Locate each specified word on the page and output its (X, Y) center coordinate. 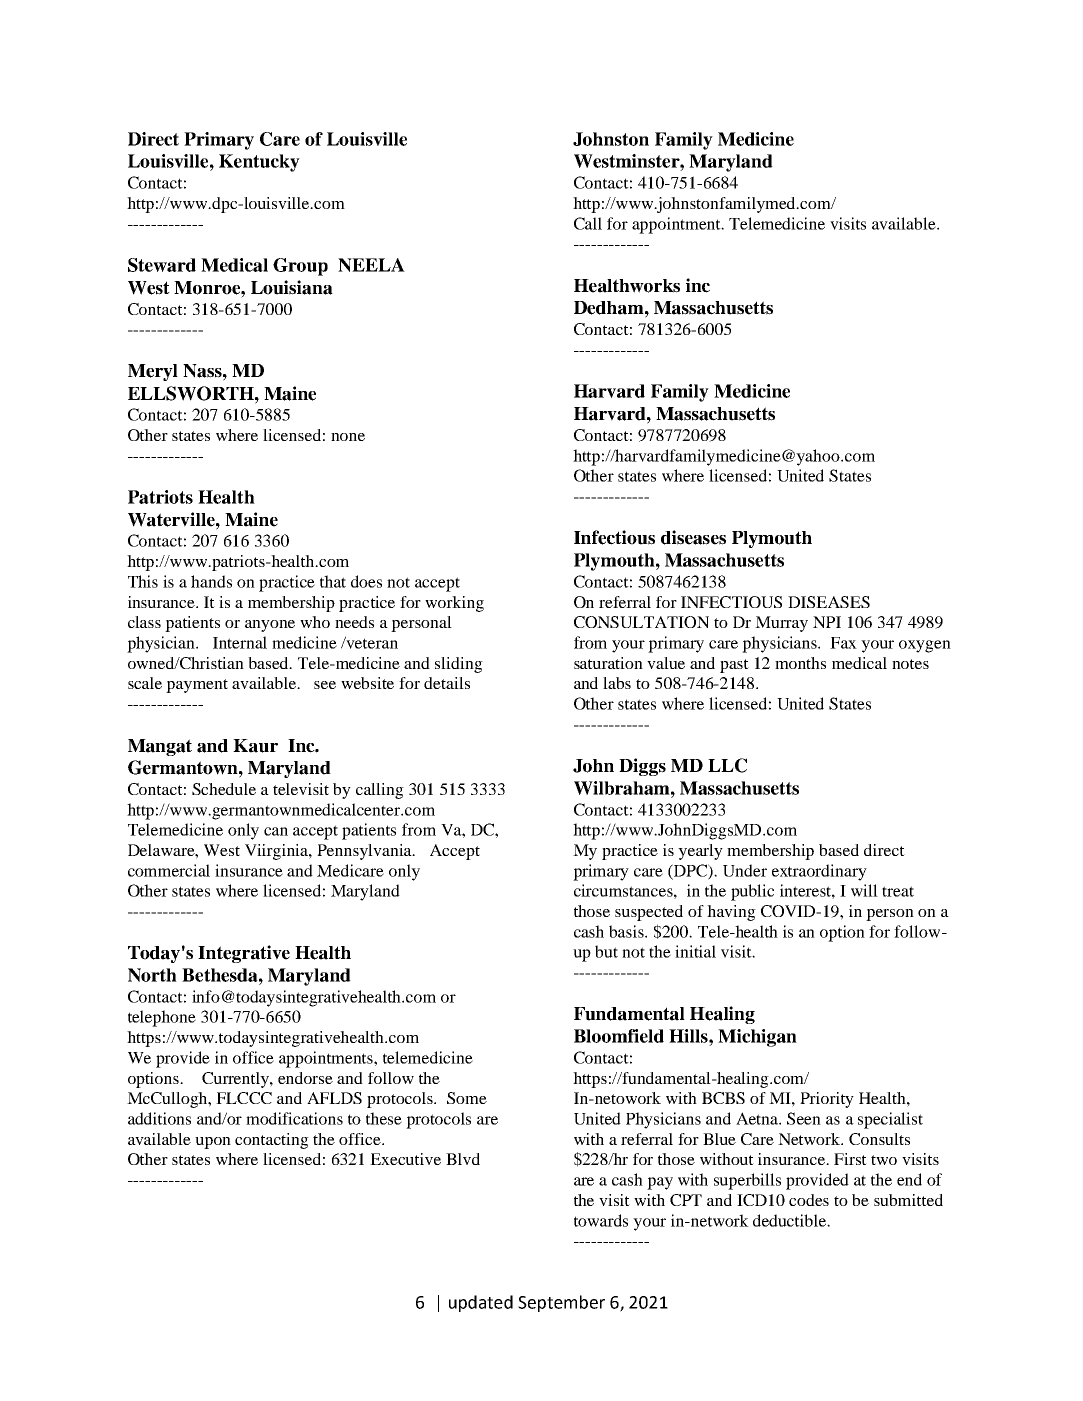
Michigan (757, 1038)
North (152, 975)
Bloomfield (619, 1036)
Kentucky (259, 163)
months (800, 663)
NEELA (371, 265)
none (348, 437)
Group (300, 267)
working (454, 604)
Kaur (255, 746)
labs (617, 683)
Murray (781, 624)
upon (213, 1143)
